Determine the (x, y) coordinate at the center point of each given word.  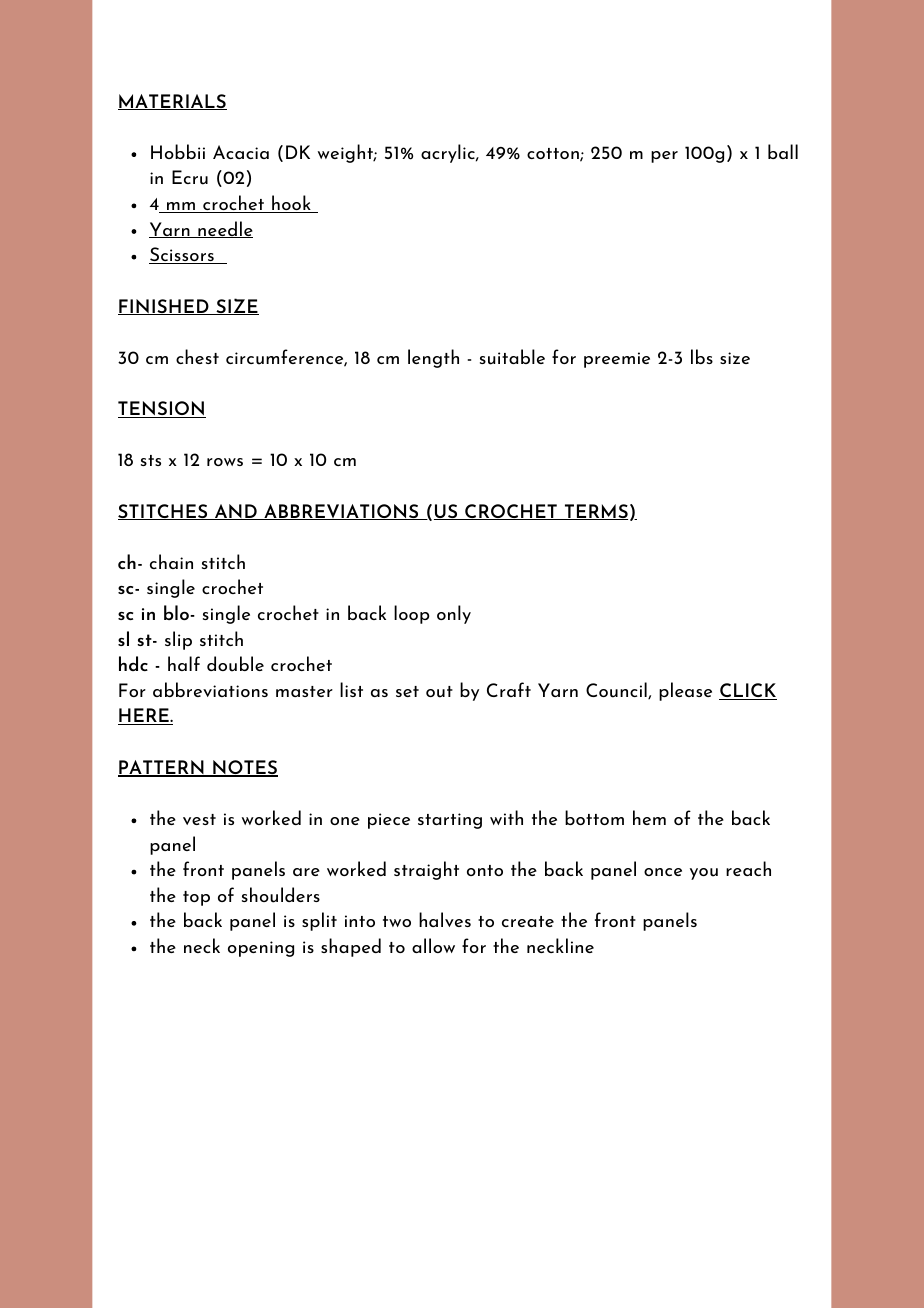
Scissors (182, 255)
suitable (512, 357)
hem (649, 817)
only (454, 614)
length (433, 358)
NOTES (244, 768)
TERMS (595, 512)
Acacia (241, 152)
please (685, 691)
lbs (702, 356)
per (664, 157)
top (196, 898)
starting (450, 821)
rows (225, 462)
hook (291, 204)
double (235, 664)
